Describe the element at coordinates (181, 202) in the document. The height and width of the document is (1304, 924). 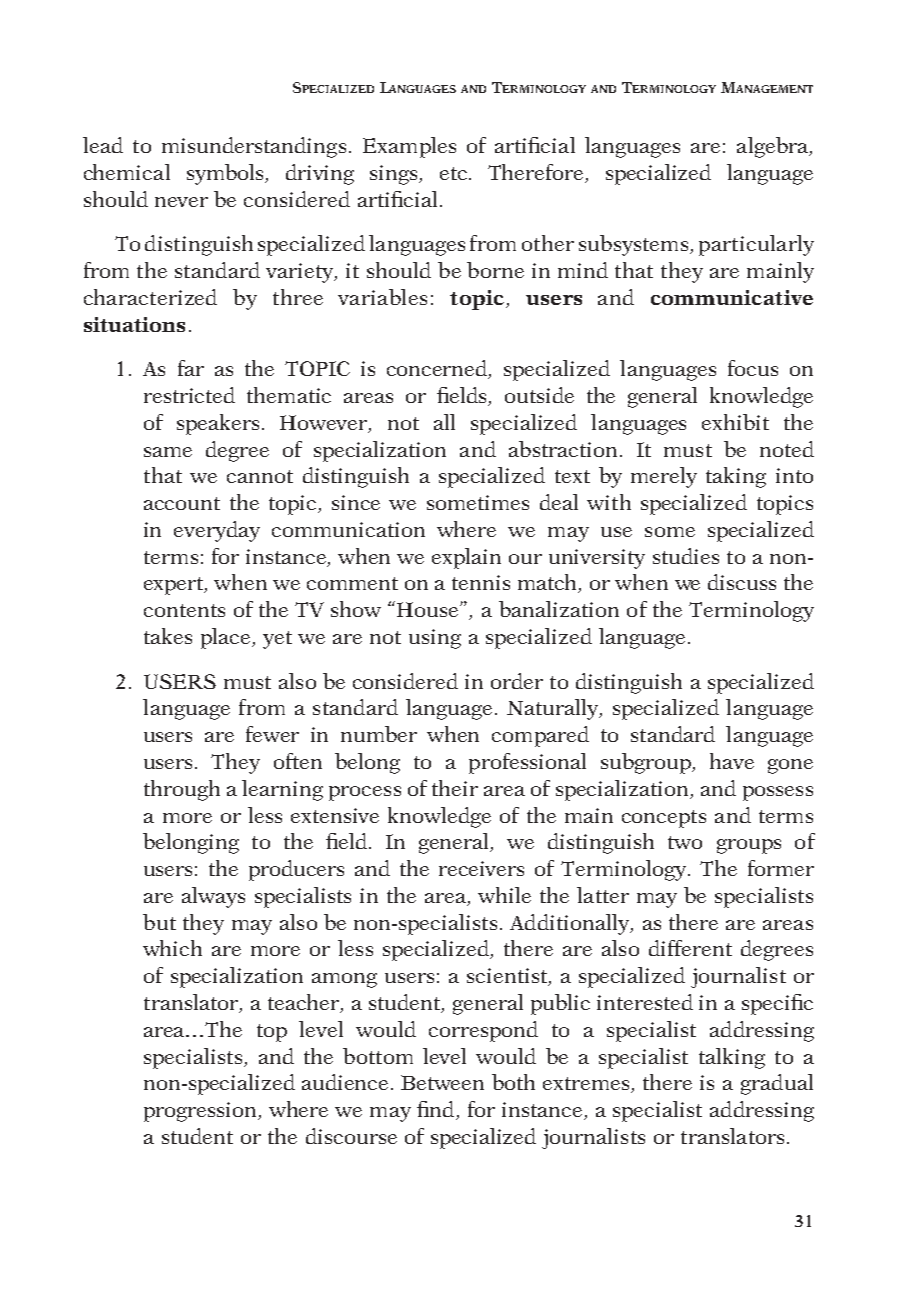
I see `never` at that location.
